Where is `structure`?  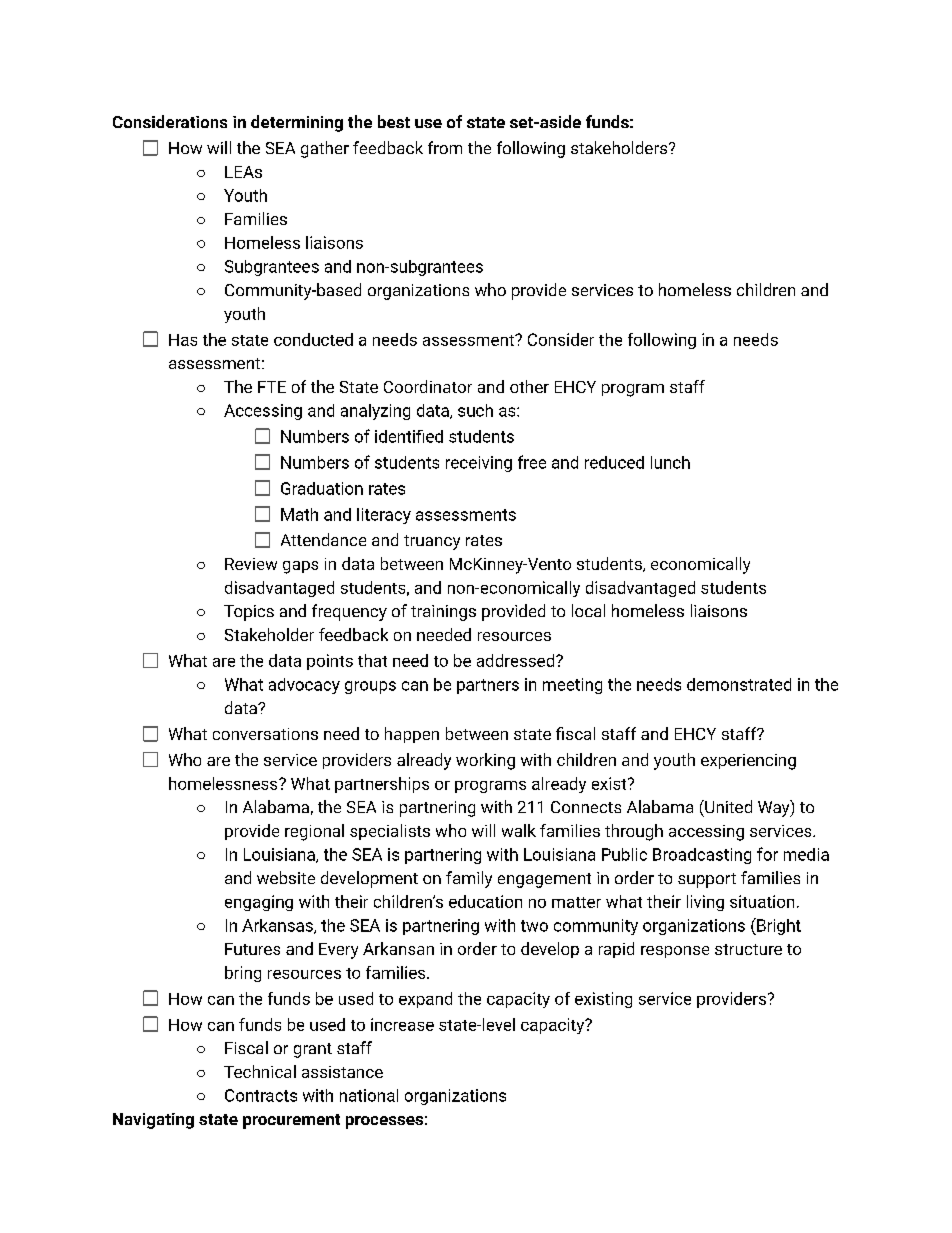
structure is located at coordinates (748, 949).
